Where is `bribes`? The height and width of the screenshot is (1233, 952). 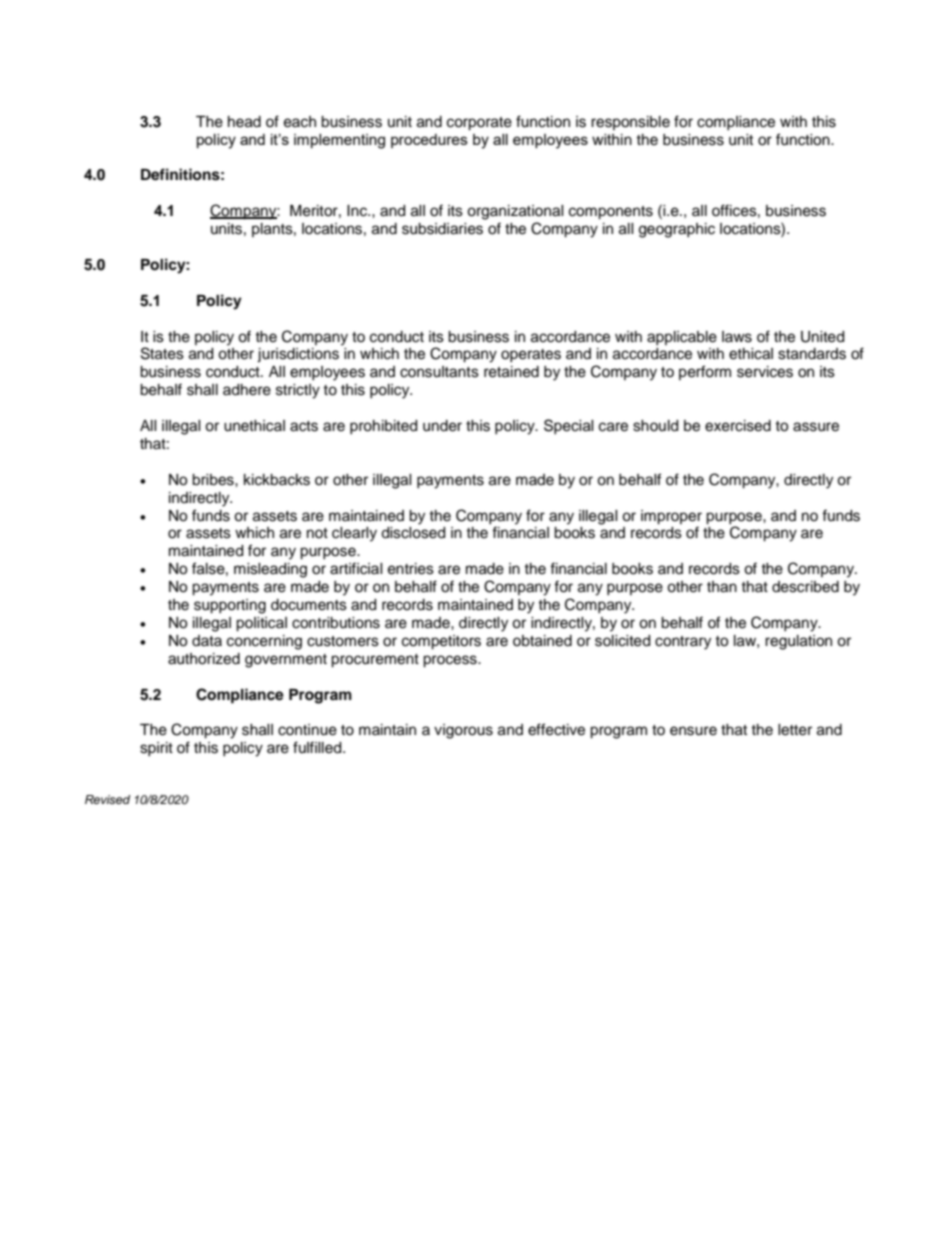 bribes is located at coordinates (214, 480).
